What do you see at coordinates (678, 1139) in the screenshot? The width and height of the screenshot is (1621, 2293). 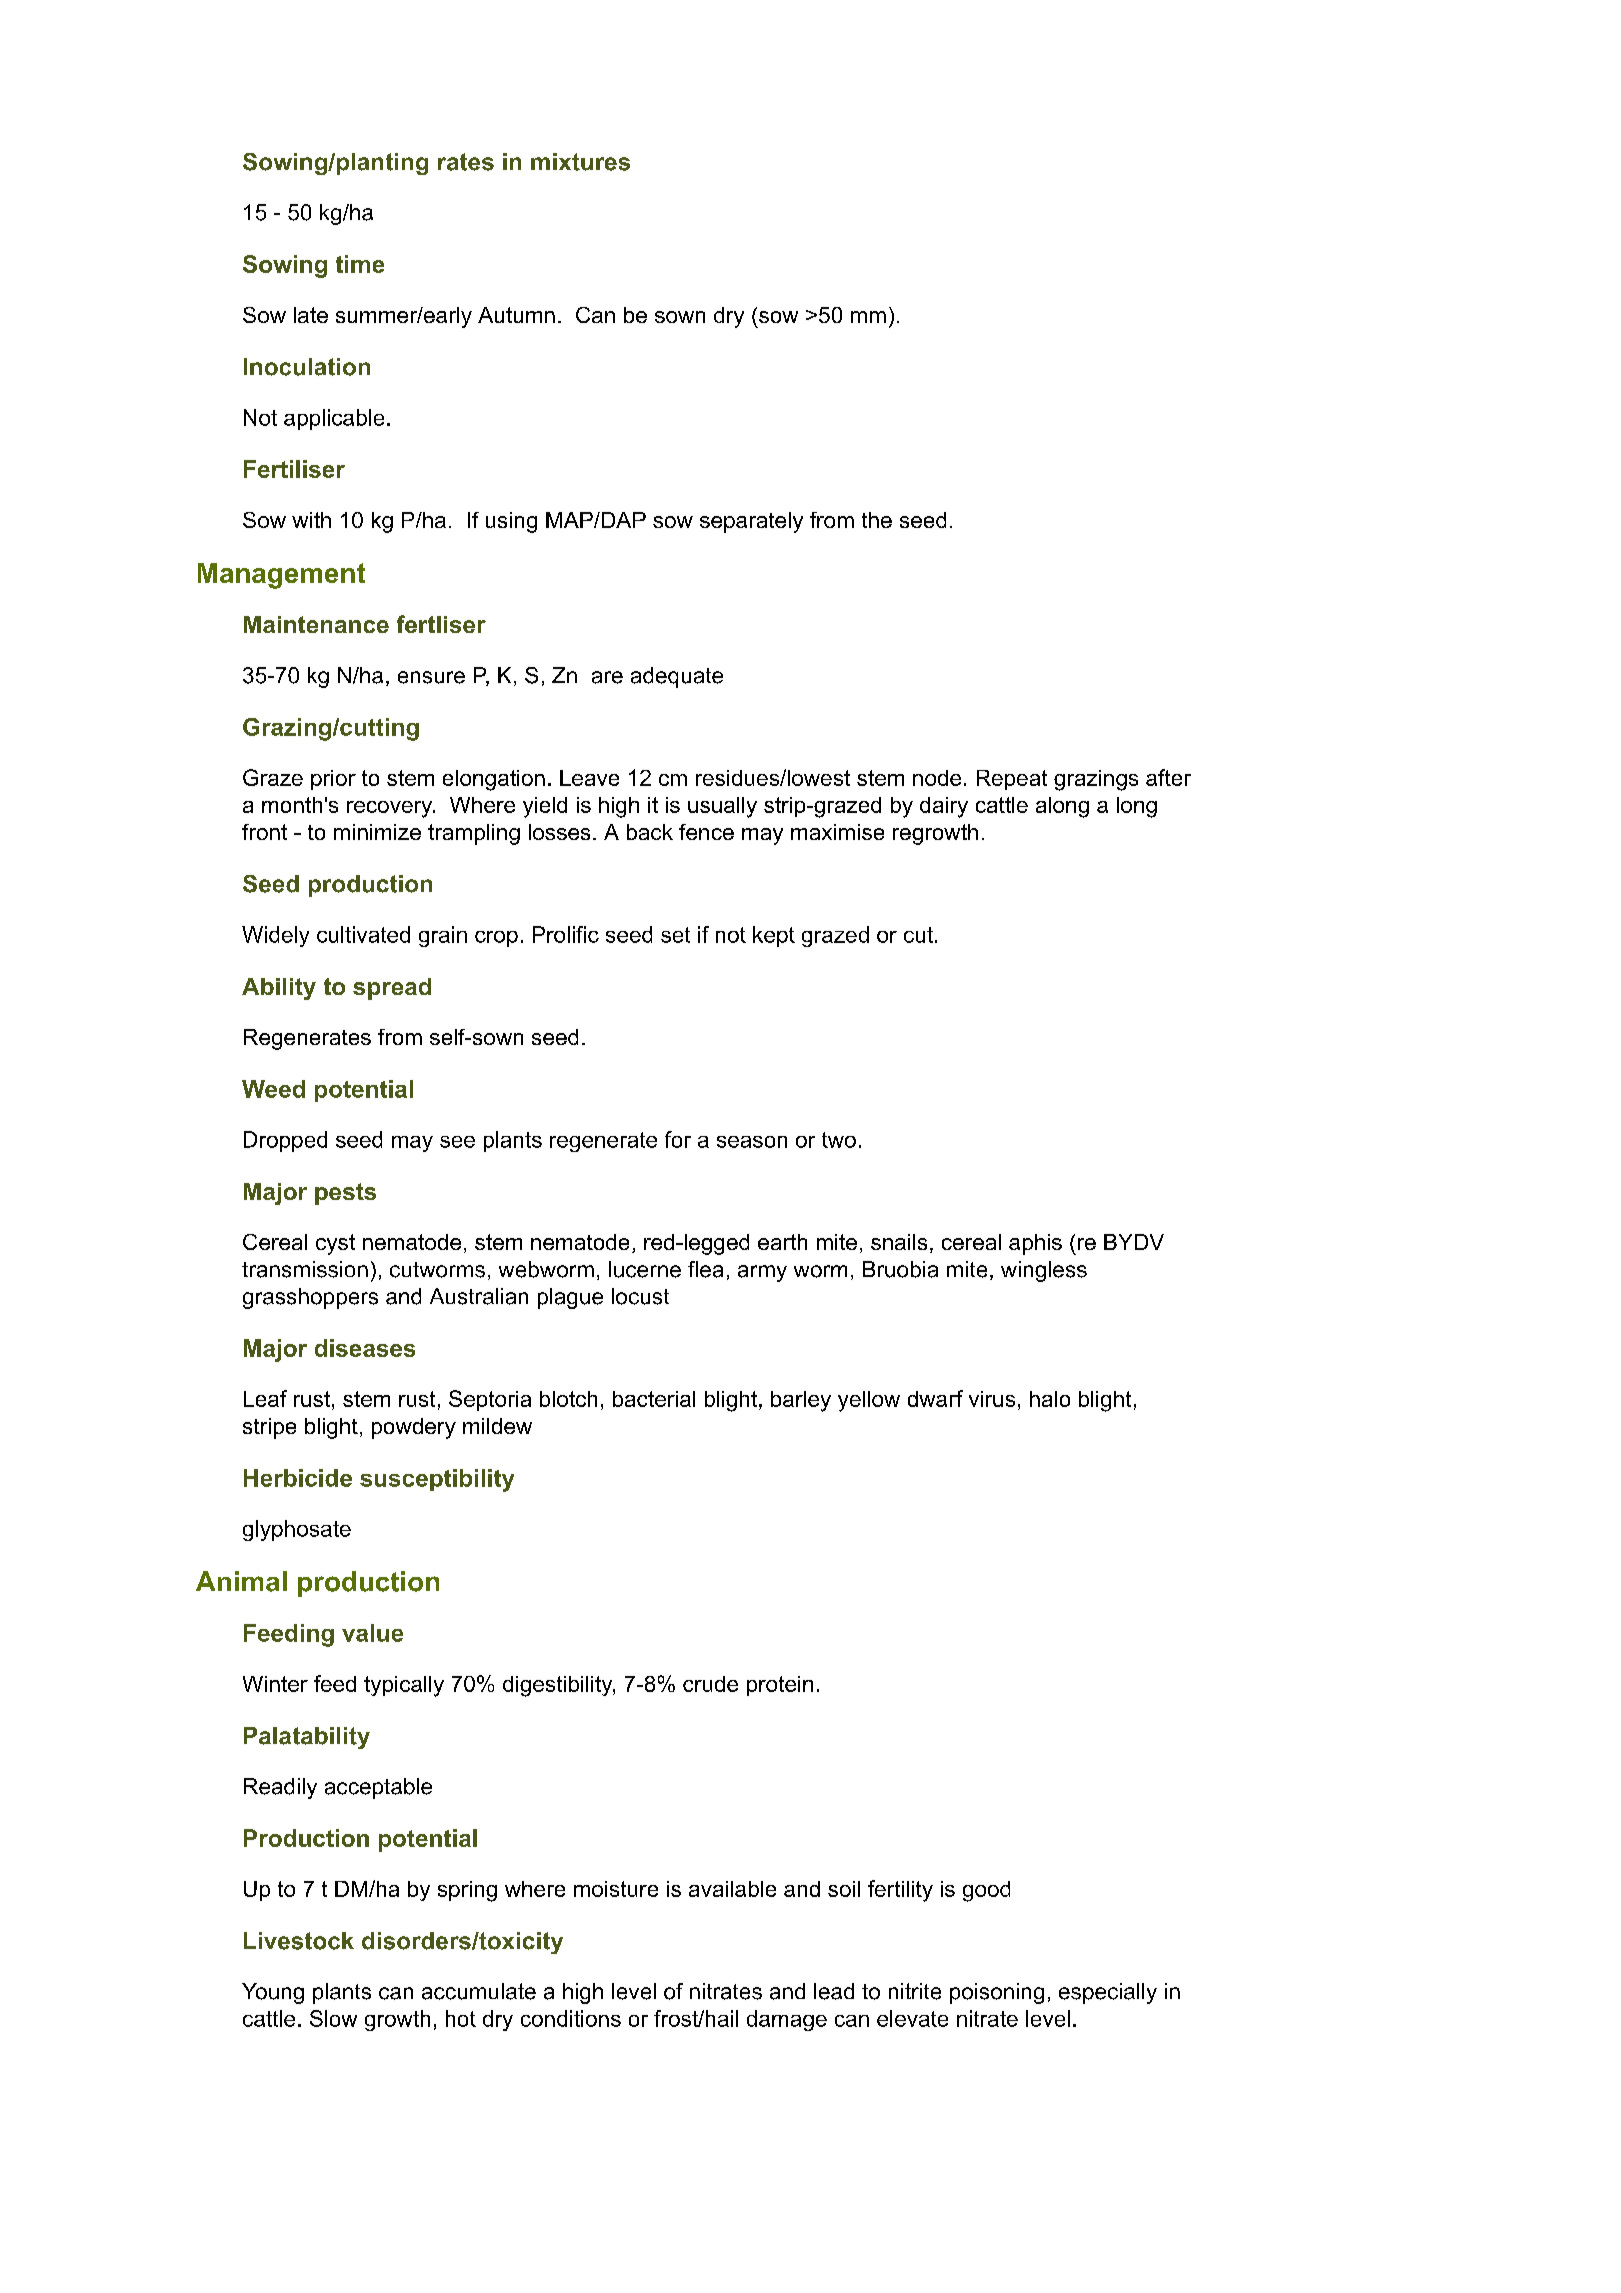 I see `for` at bounding box center [678, 1139].
